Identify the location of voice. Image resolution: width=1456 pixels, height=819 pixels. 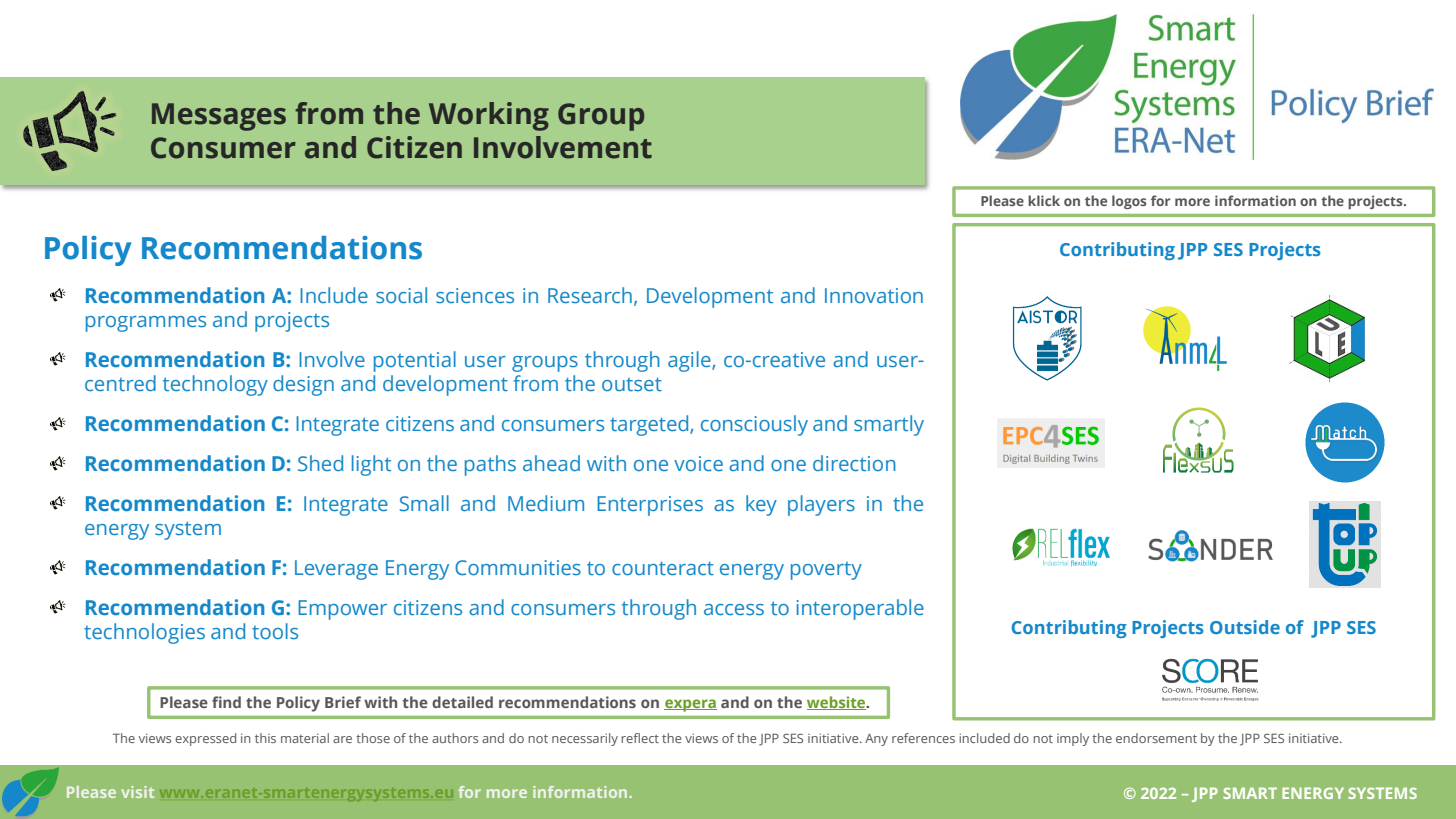
(698, 463).
